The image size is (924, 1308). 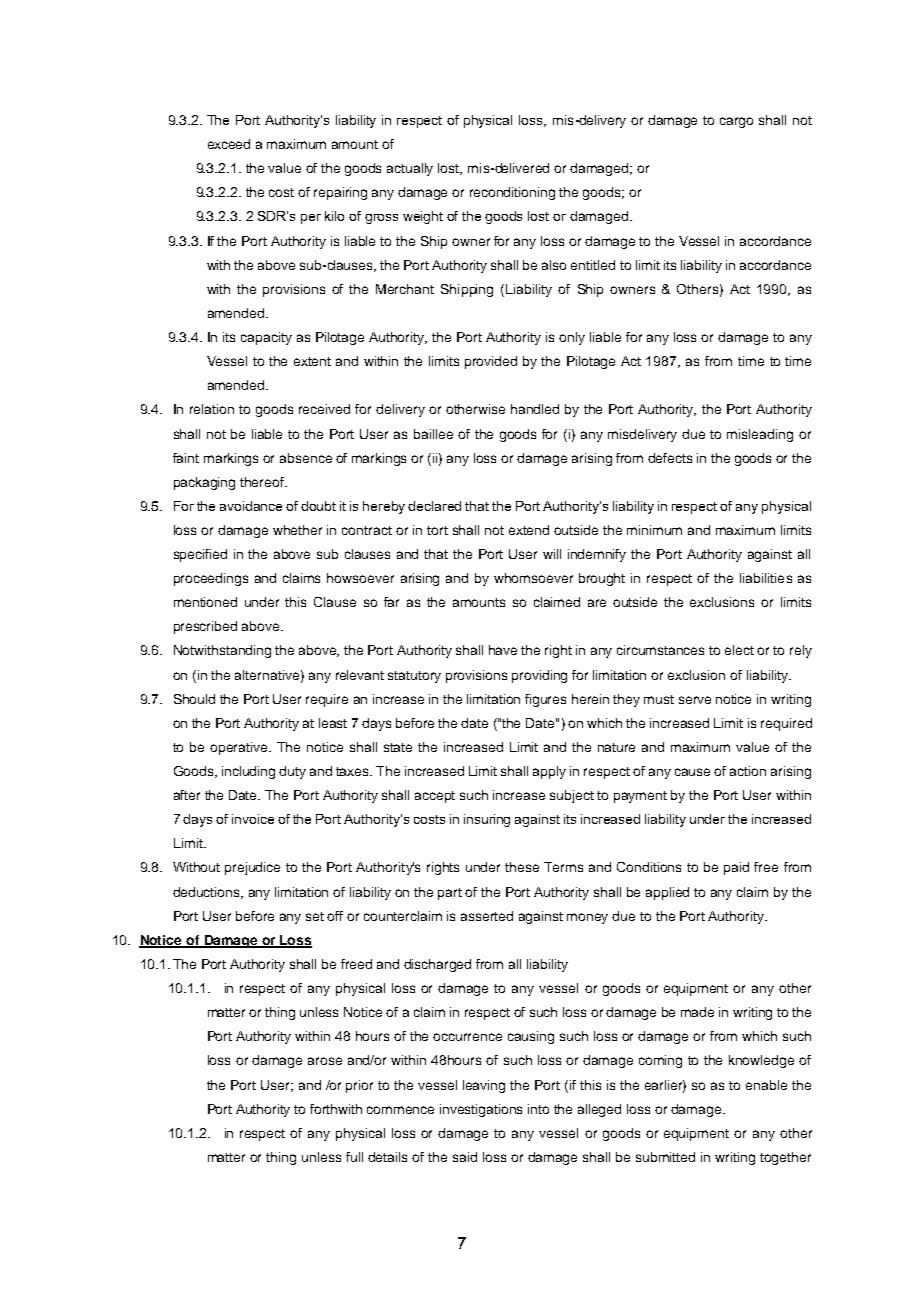 What do you see at coordinates (503, 650) in the image?
I see `have` at bounding box center [503, 650].
